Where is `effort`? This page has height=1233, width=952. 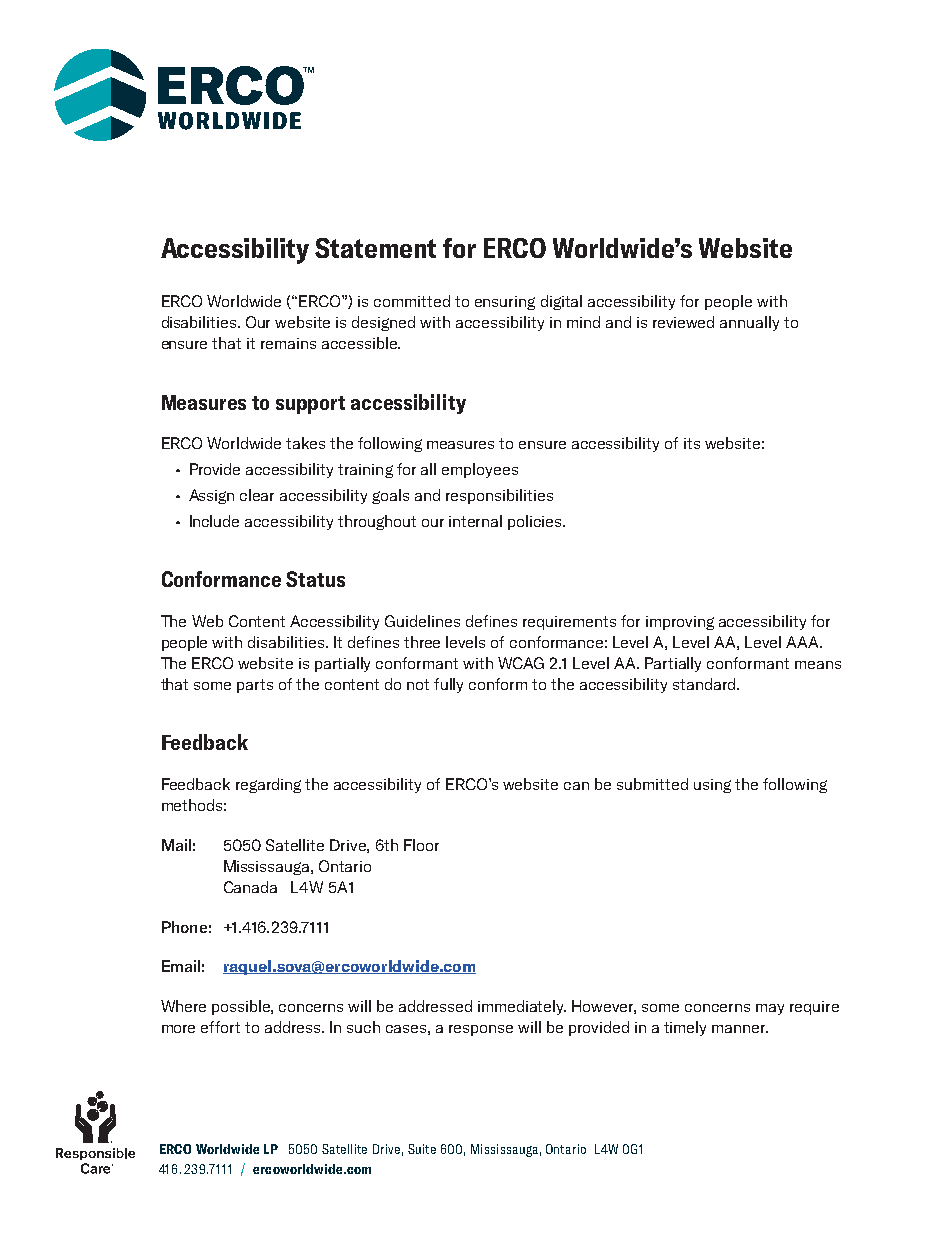
effort is located at coordinates (220, 1027).
